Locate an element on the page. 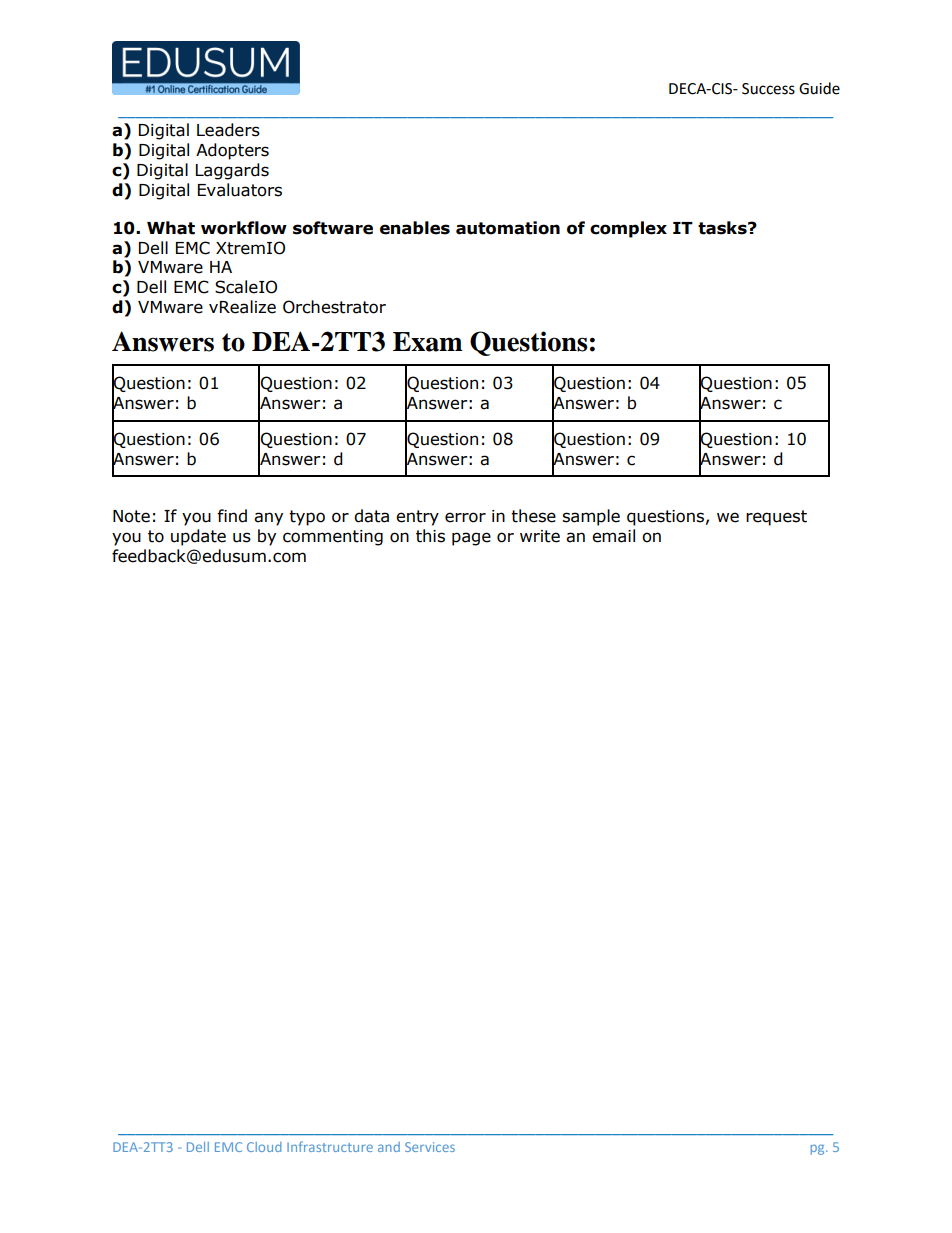  error is located at coordinates (465, 517).
